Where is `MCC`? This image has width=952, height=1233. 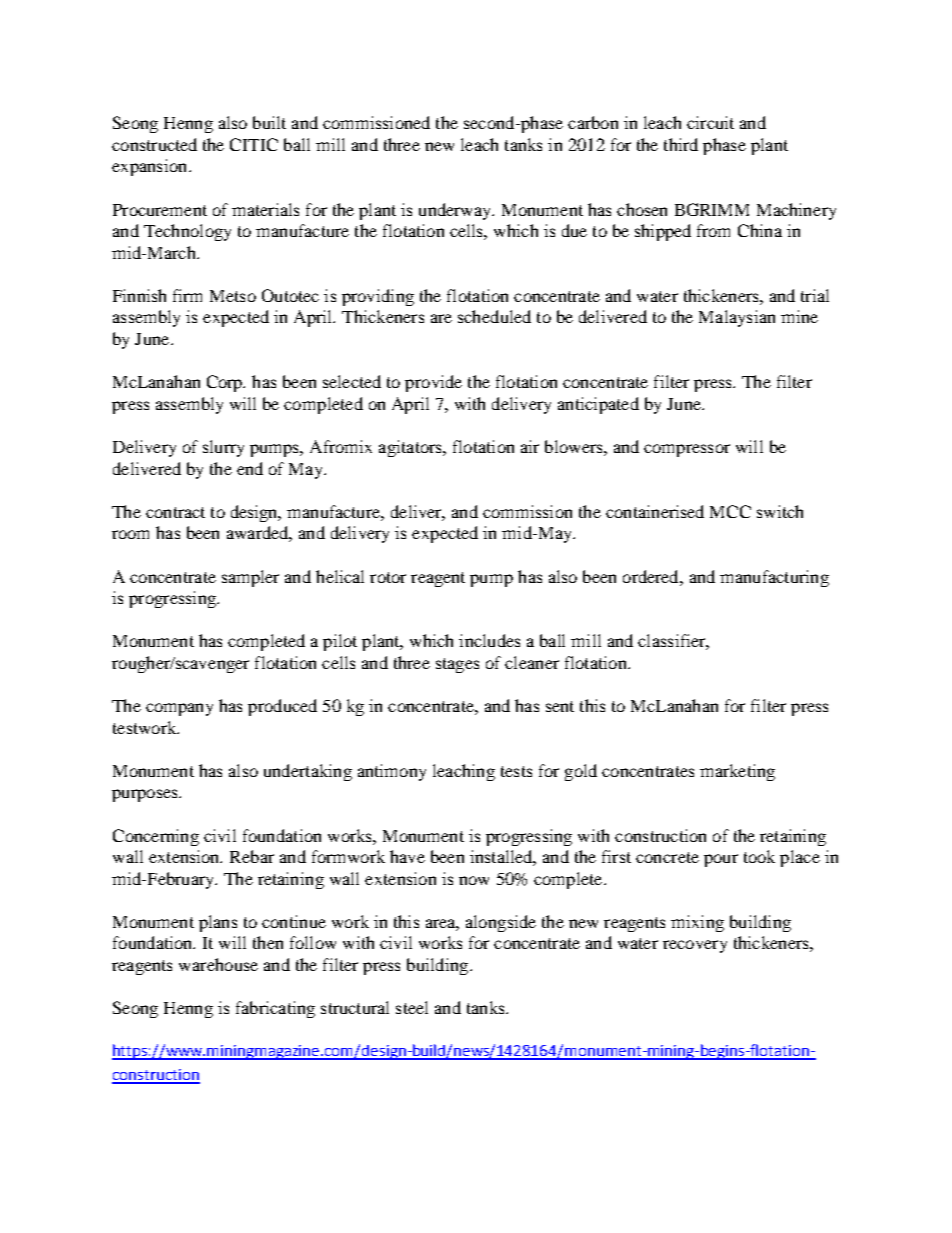 MCC is located at coordinates (730, 511).
